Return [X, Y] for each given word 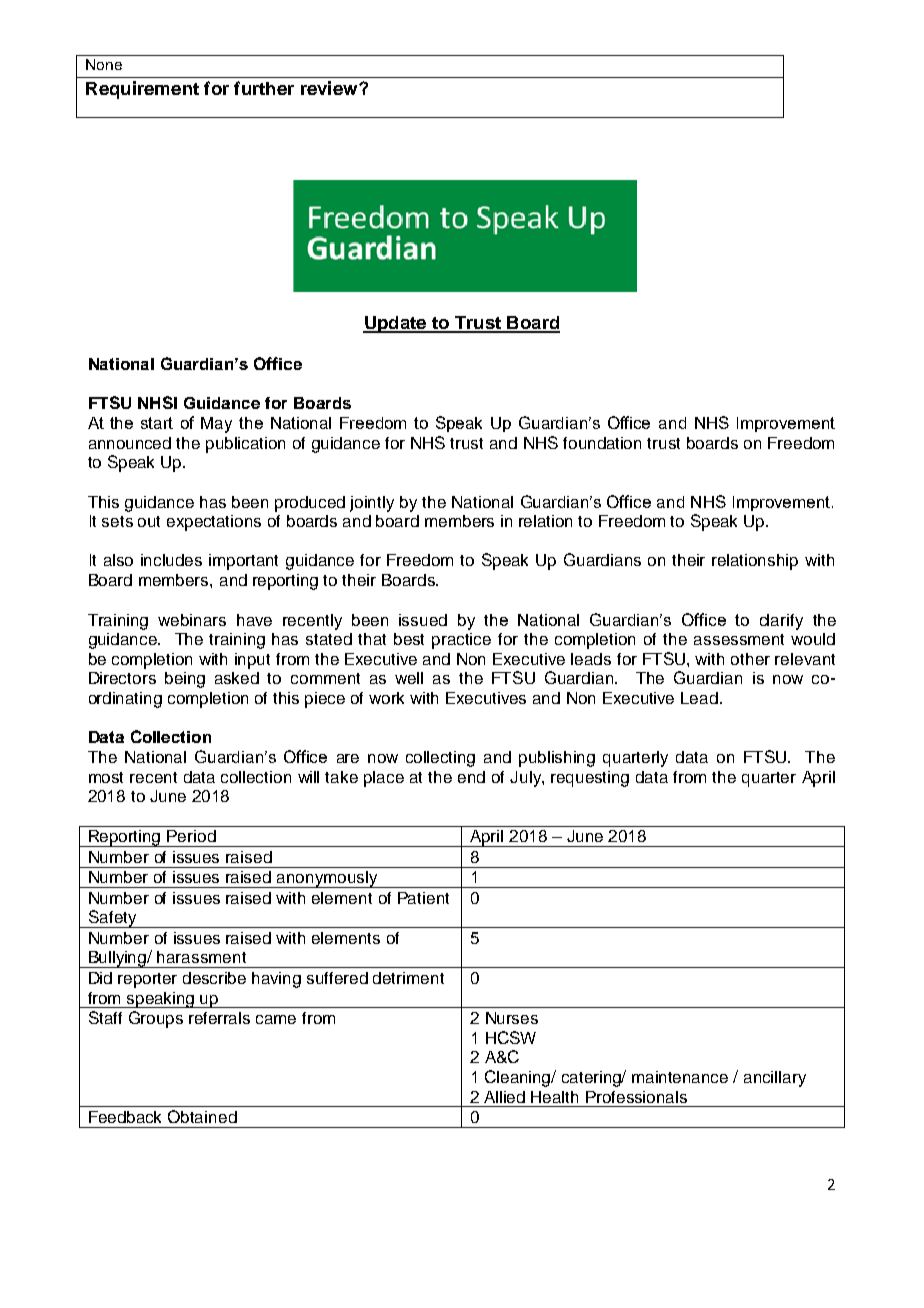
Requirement [142, 90]
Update [396, 324]
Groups [156, 1019]
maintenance [680, 1077]
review [330, 88]
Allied [504, 1097]
